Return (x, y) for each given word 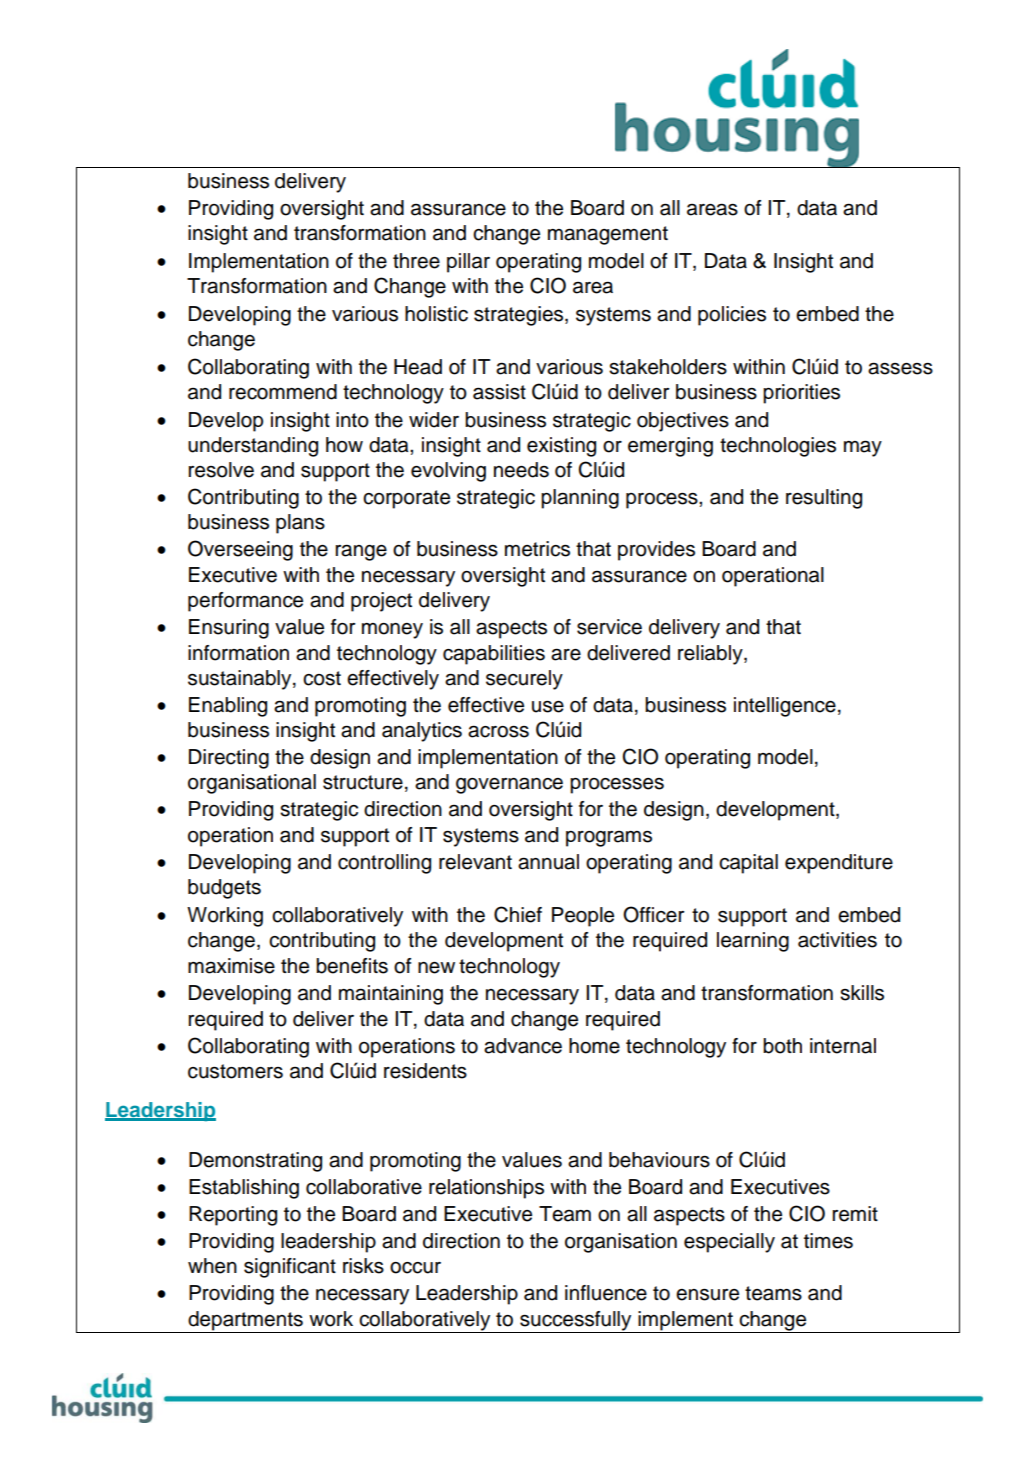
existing (561, 447)
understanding (253, 447)
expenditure (839, 864)
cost (322, 678)
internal (843, 1046)
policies (732, 316)
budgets (224, 889)
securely (524, 680)
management (608, 235)
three (416, 261)
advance (523, 1046)
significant (290, 1268)
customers (235, 1071)
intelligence (785, 707)
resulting (824, 499)
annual (548, 862)
